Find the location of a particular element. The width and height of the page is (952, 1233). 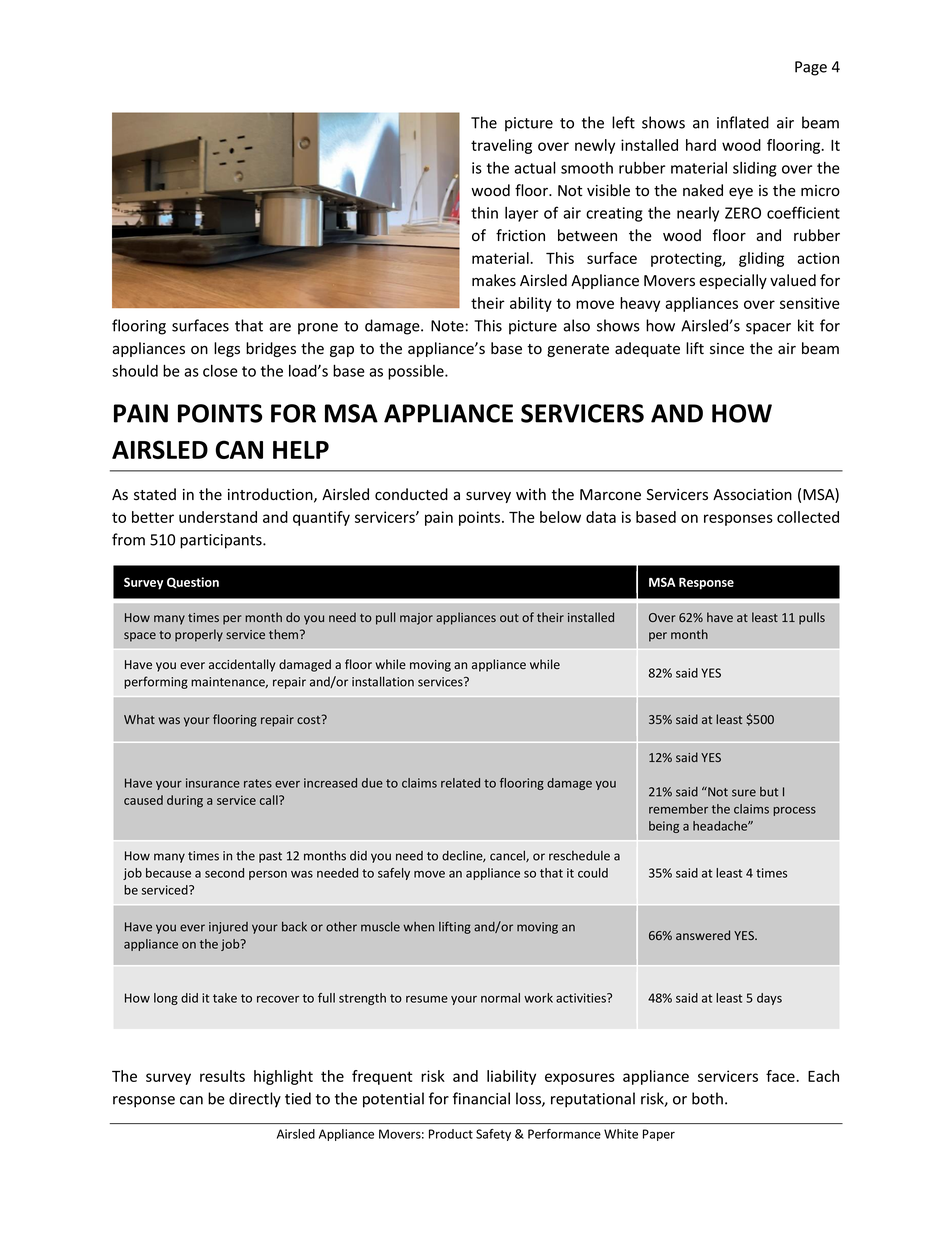

financial is located at coordinates (481, 1098).
